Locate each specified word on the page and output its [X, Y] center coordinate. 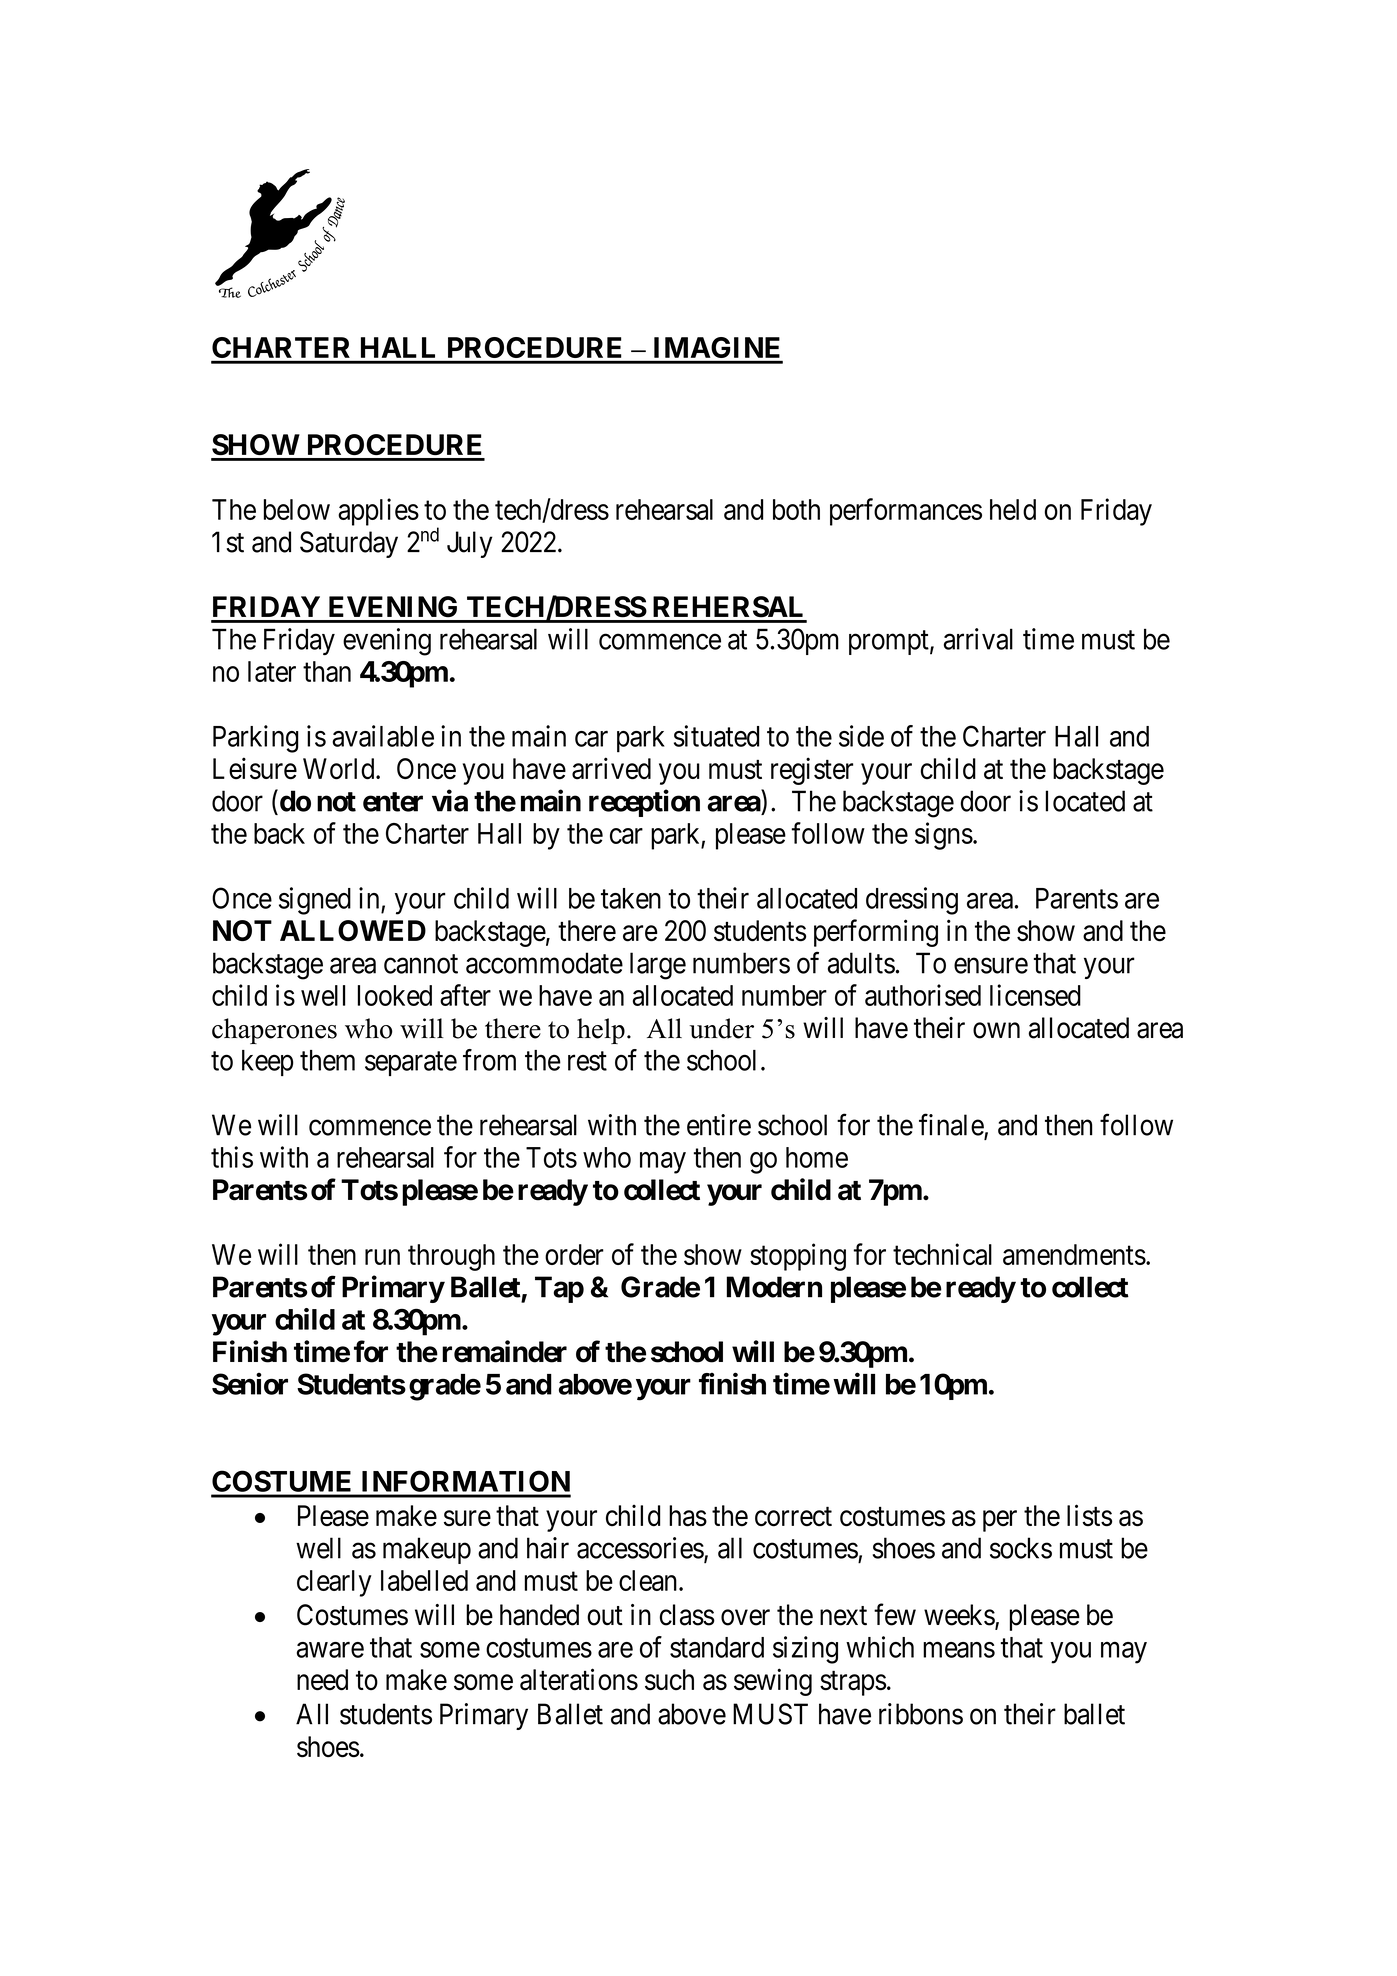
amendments [1074, 1254]
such [669, 1680]
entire [719, 1125]
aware [330, 1650]
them [327, 1060]
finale [952, 1125]
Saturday [349, 544]
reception [644, 803]
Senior [250, 1383]
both [796, 509]
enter [393, 802]
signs [944, 836]
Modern [774, 1287]
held [1013, 509]
